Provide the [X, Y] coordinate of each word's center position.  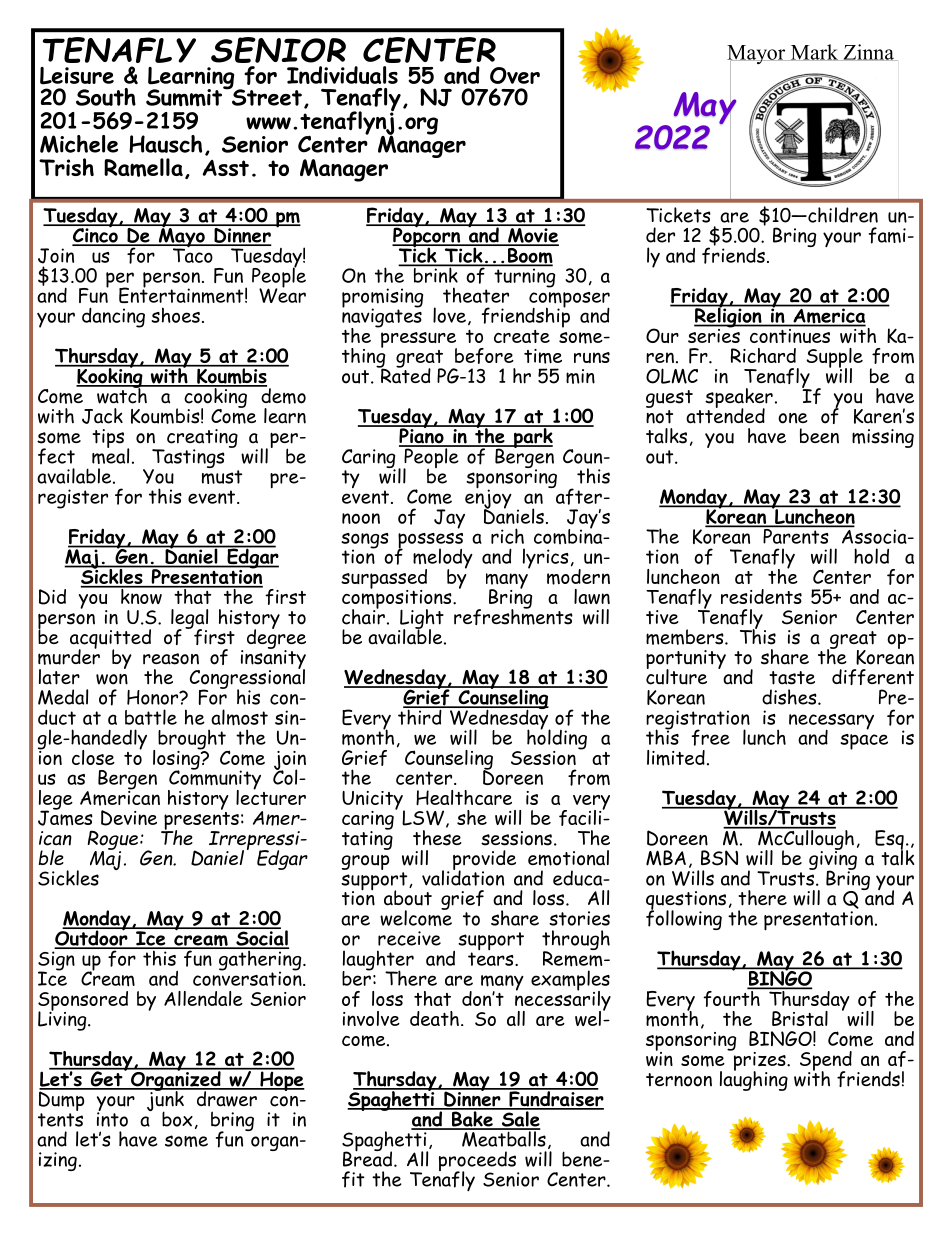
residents [761, 596]
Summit [185, 96]
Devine [129, 818]
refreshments [513, 615]
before [484, 356]
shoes [175, 315]
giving [833, 860]
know [141, 595]
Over [515, 75]
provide [484, 861]
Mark [814, 52]
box [177, 1119]
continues [790, 334]
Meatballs [503, 1138]
